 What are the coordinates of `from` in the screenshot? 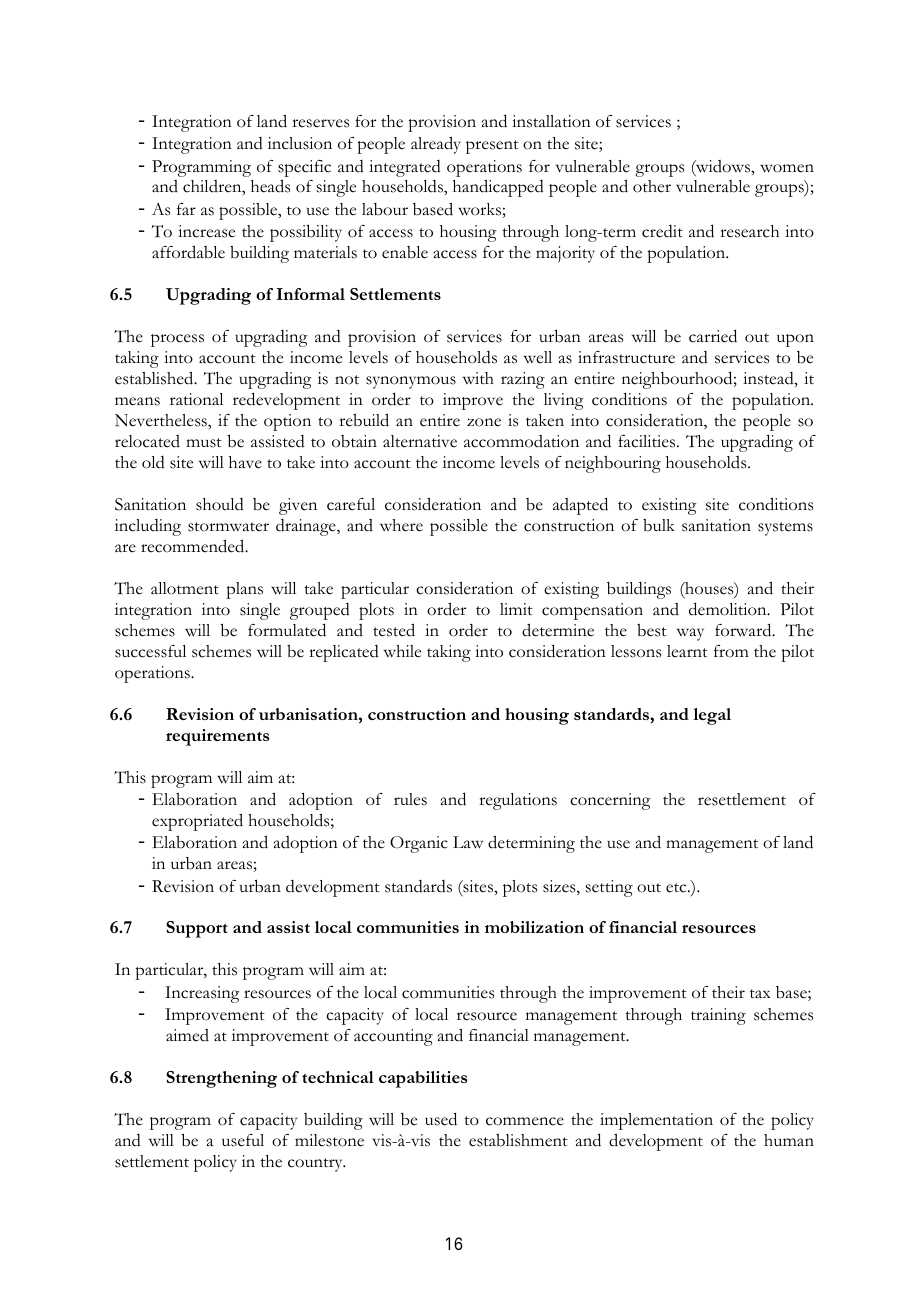 It's located at (731, 651).
